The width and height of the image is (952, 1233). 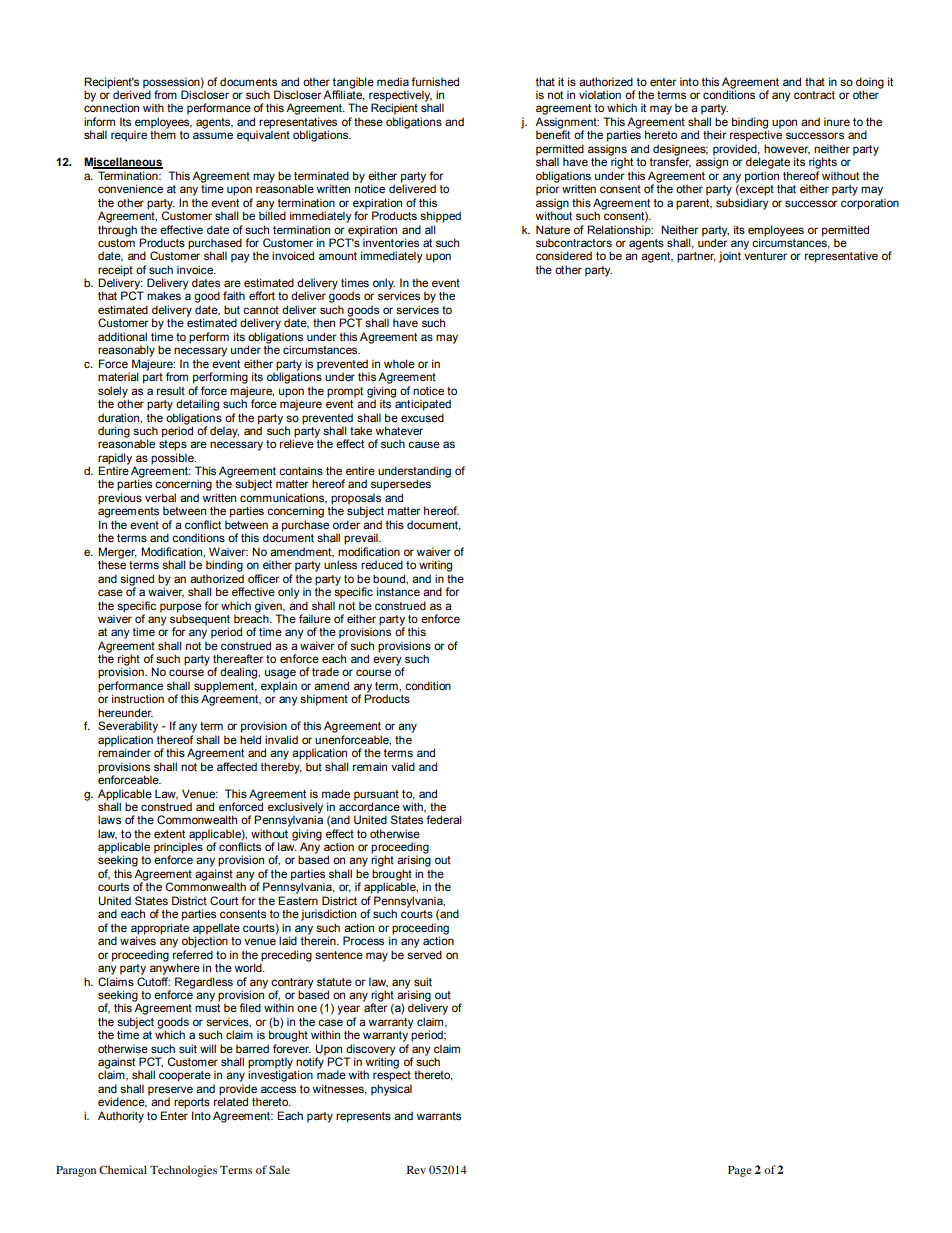 I want to click on Page, so click(x=740, y=1171).
